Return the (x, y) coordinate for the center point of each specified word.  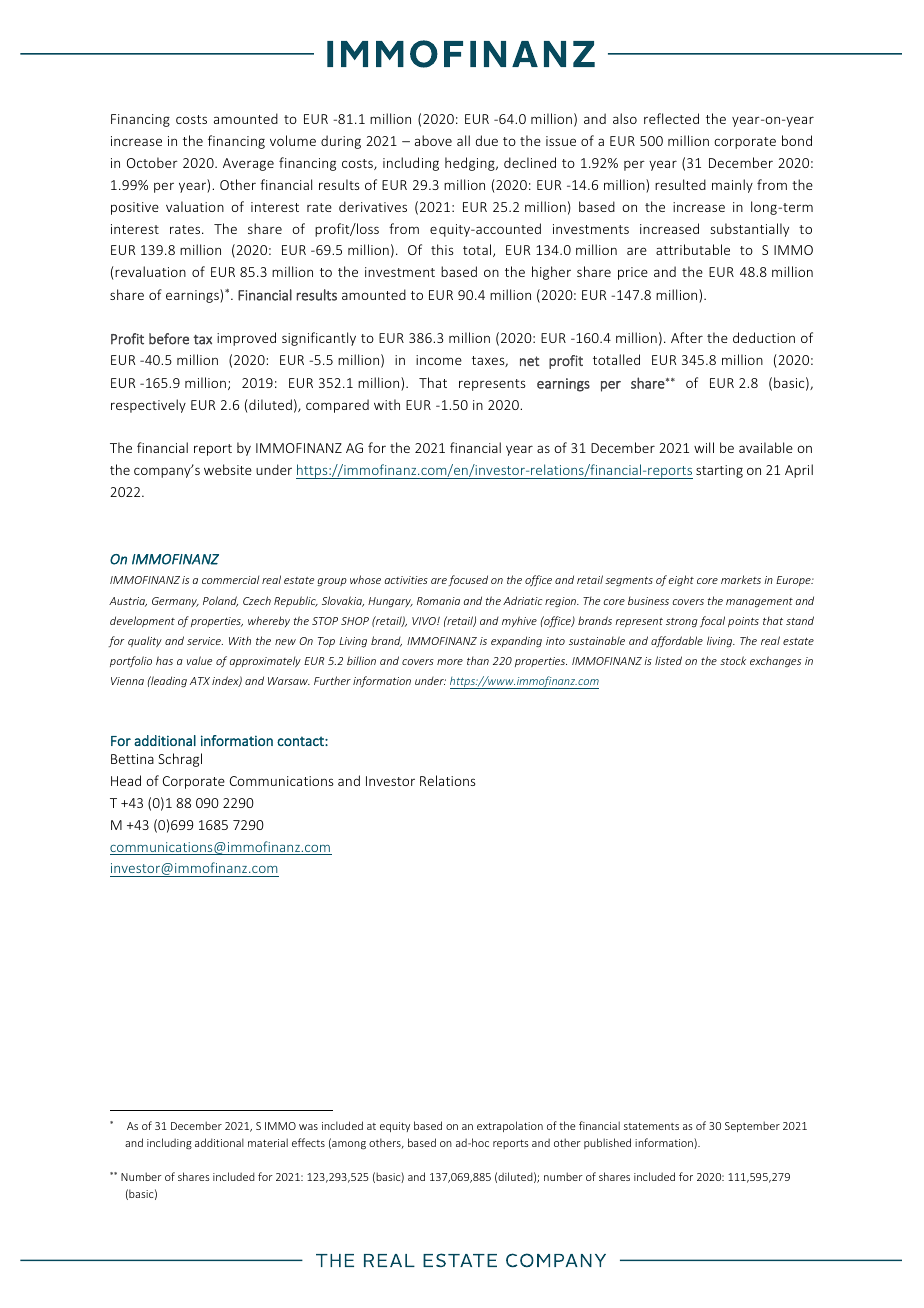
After (687, 337)
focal (712, 622)
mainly (732, 186)
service (205, 641)
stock (733, 660)
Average (248, 164)
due (487, 140)
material (268, 1142)
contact (301, 741)
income (439, 360)
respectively (148, 406)
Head (126, 780)
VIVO (425, 621)
